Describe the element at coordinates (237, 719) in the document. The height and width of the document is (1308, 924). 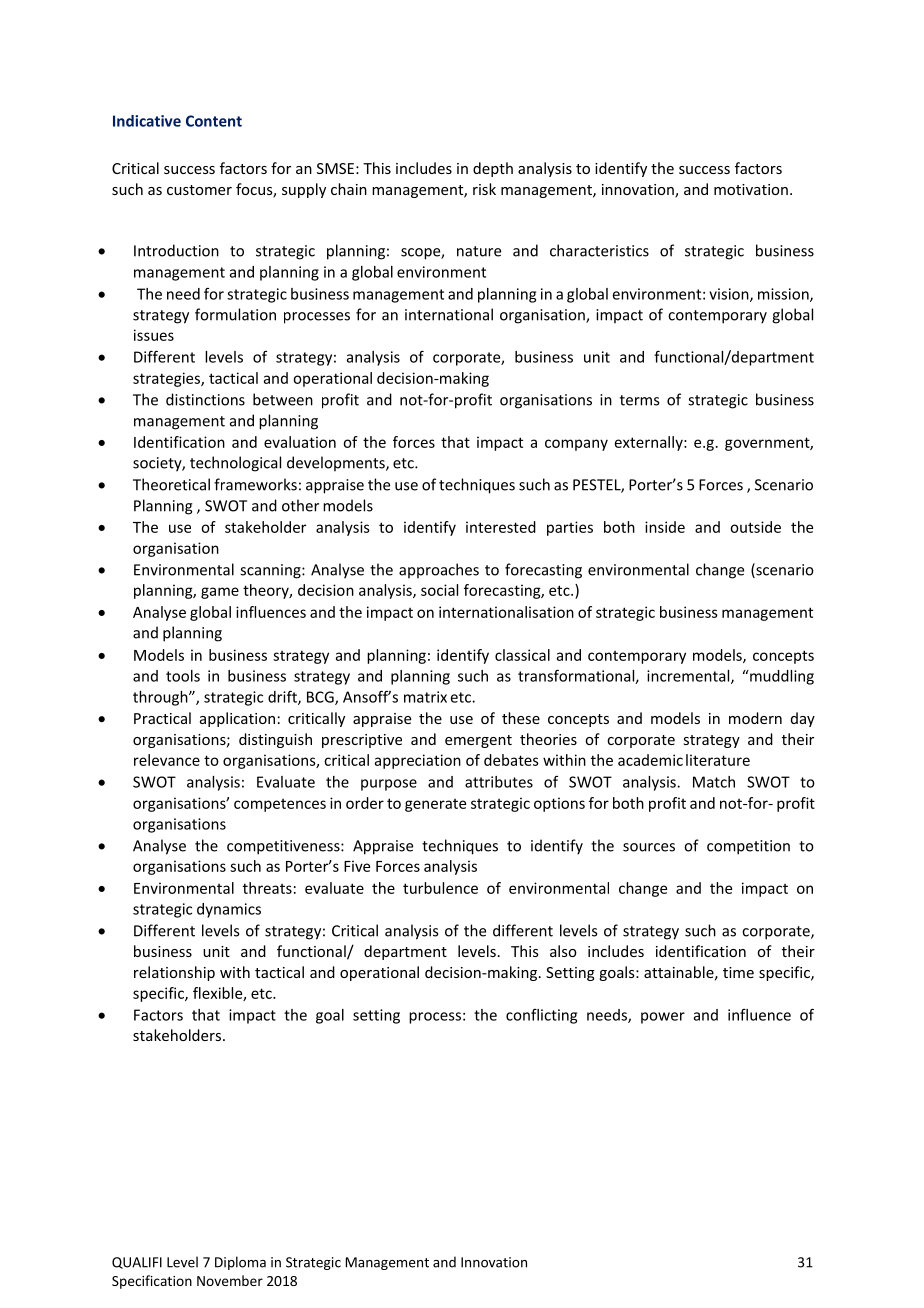
I see `application` at that location.
